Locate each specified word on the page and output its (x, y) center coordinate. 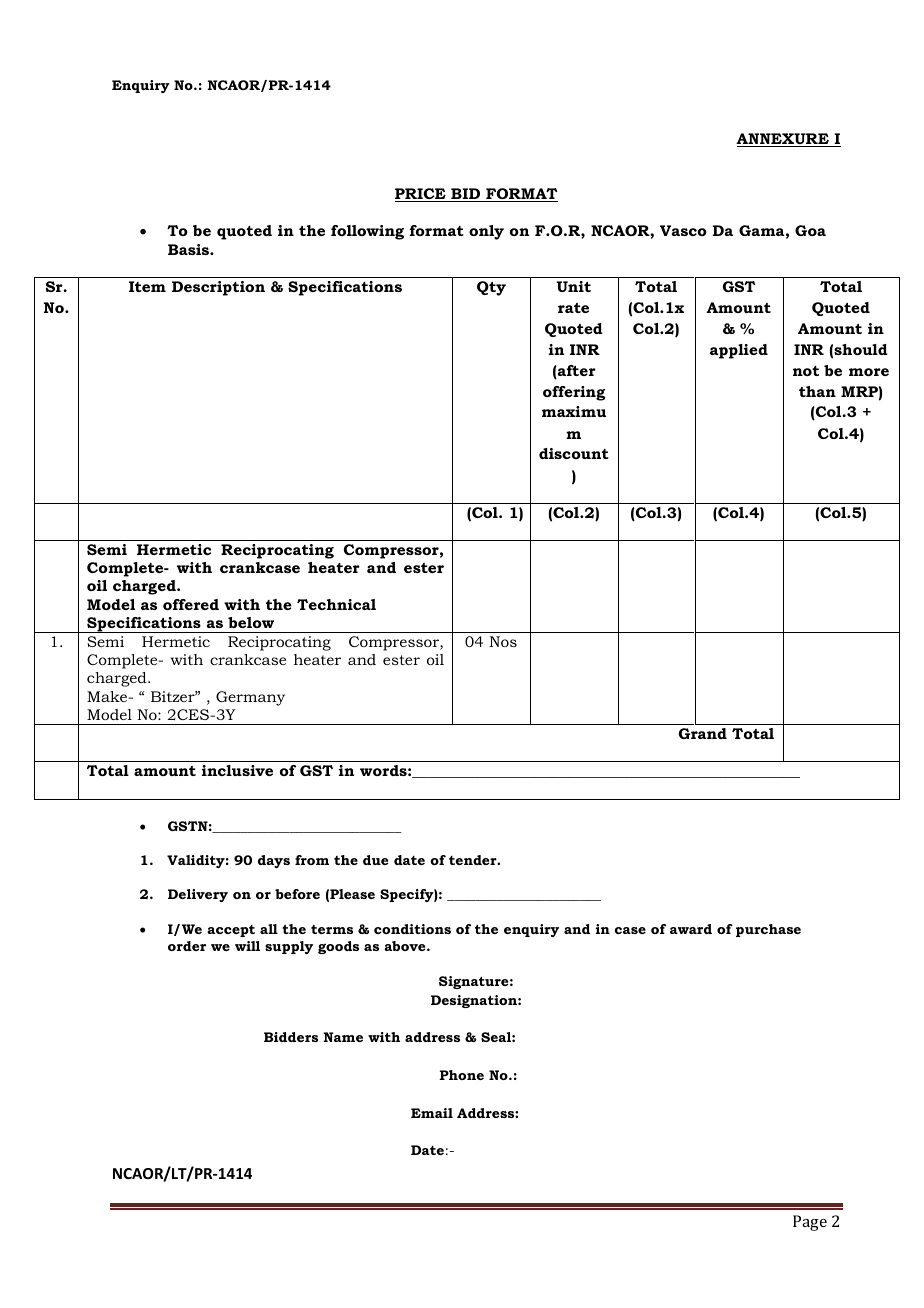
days (274, 861)
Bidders (291, 1037)
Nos (503, 641)
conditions (412, 929)
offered (191, 604)
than (817, 391)
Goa (810, 230)
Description (218, 288)
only (486, 232)
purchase (768, 930)
